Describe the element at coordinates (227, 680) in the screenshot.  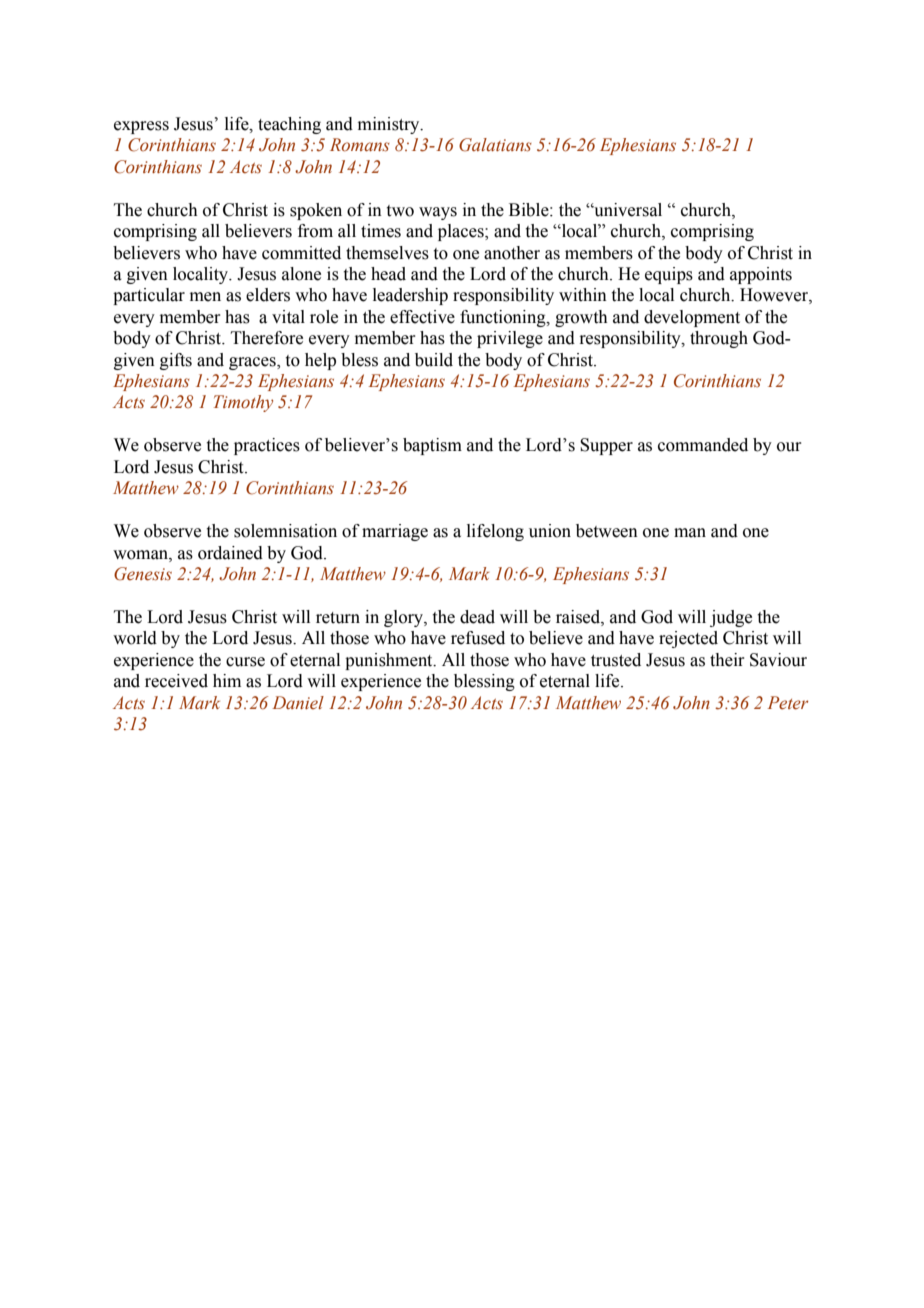
I see `him` at that location.
